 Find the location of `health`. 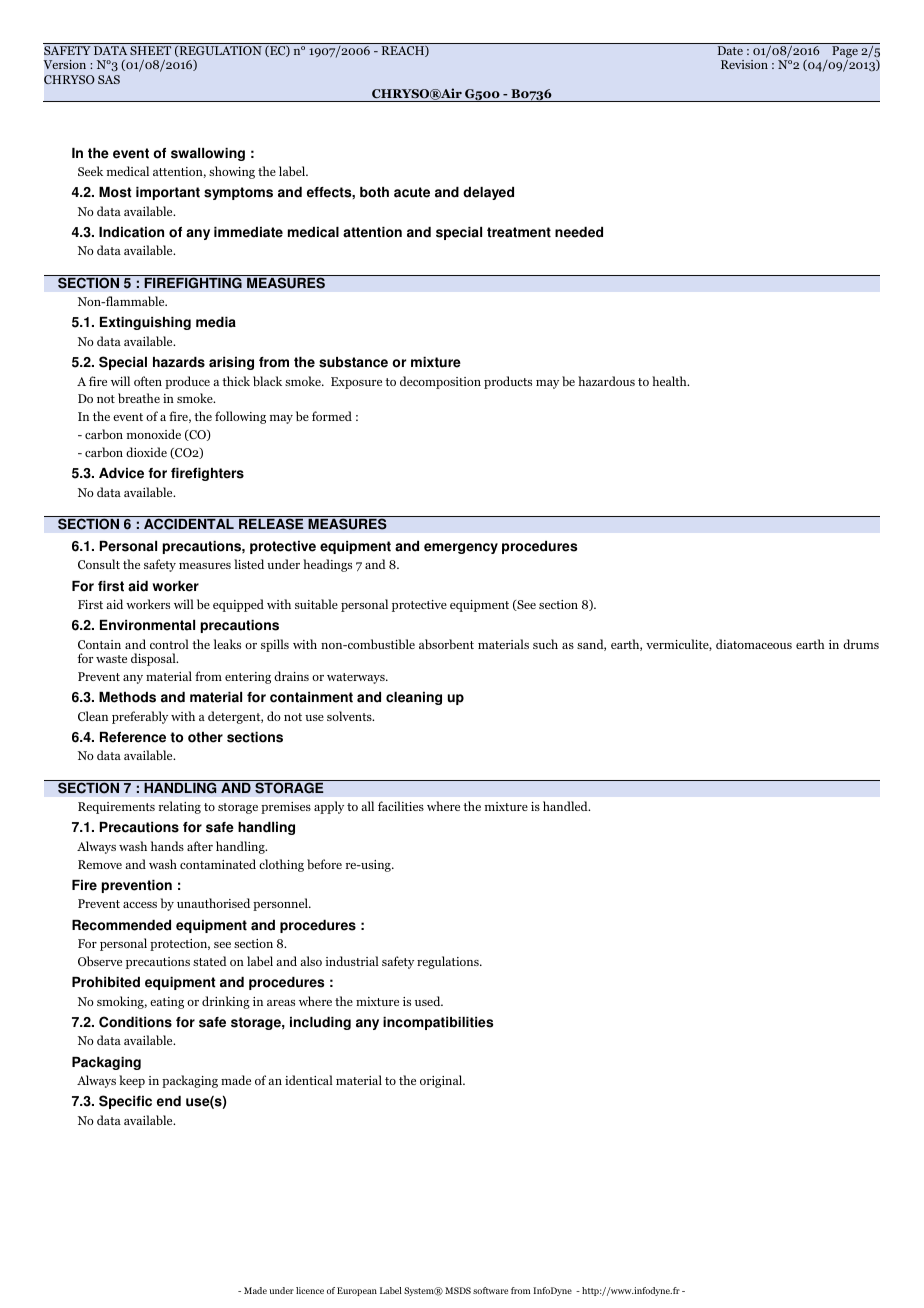

health is located at coordinates (670, 381).
